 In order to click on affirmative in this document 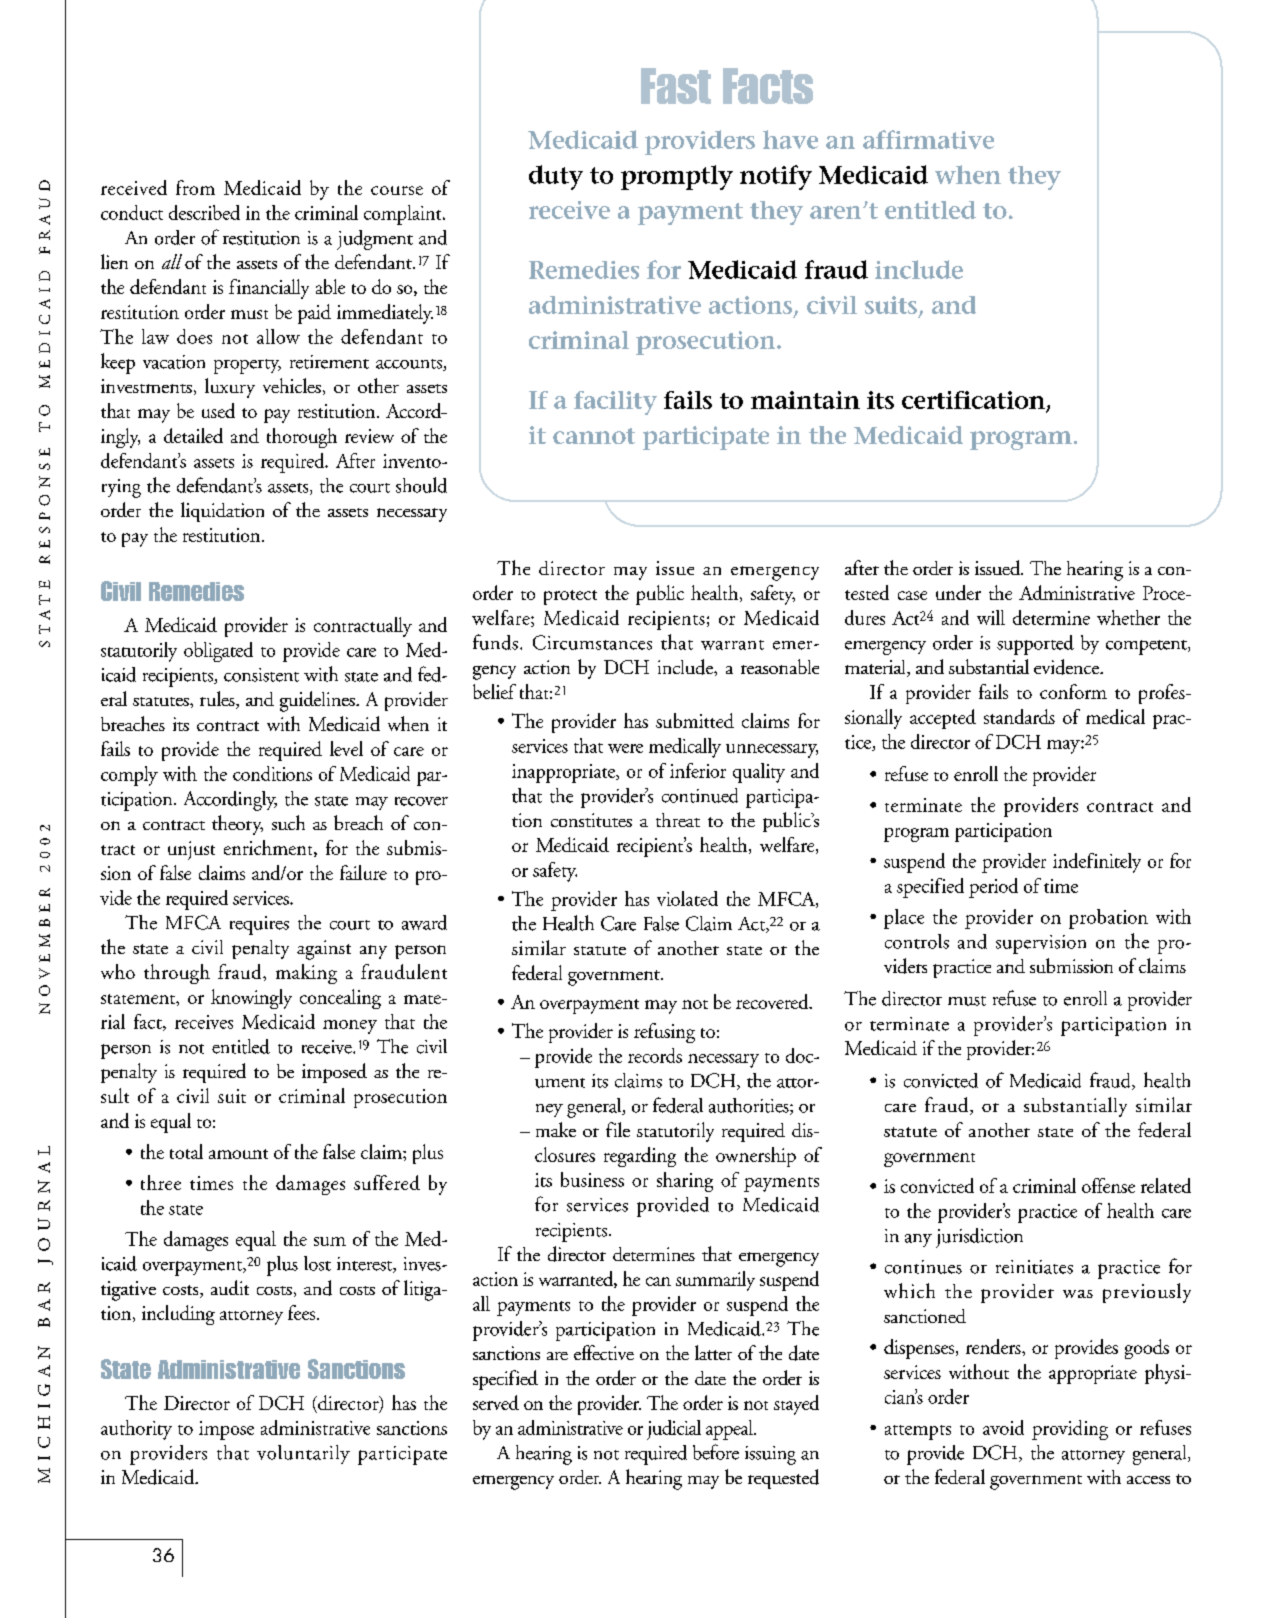, I will do `click(928, 139)`.
